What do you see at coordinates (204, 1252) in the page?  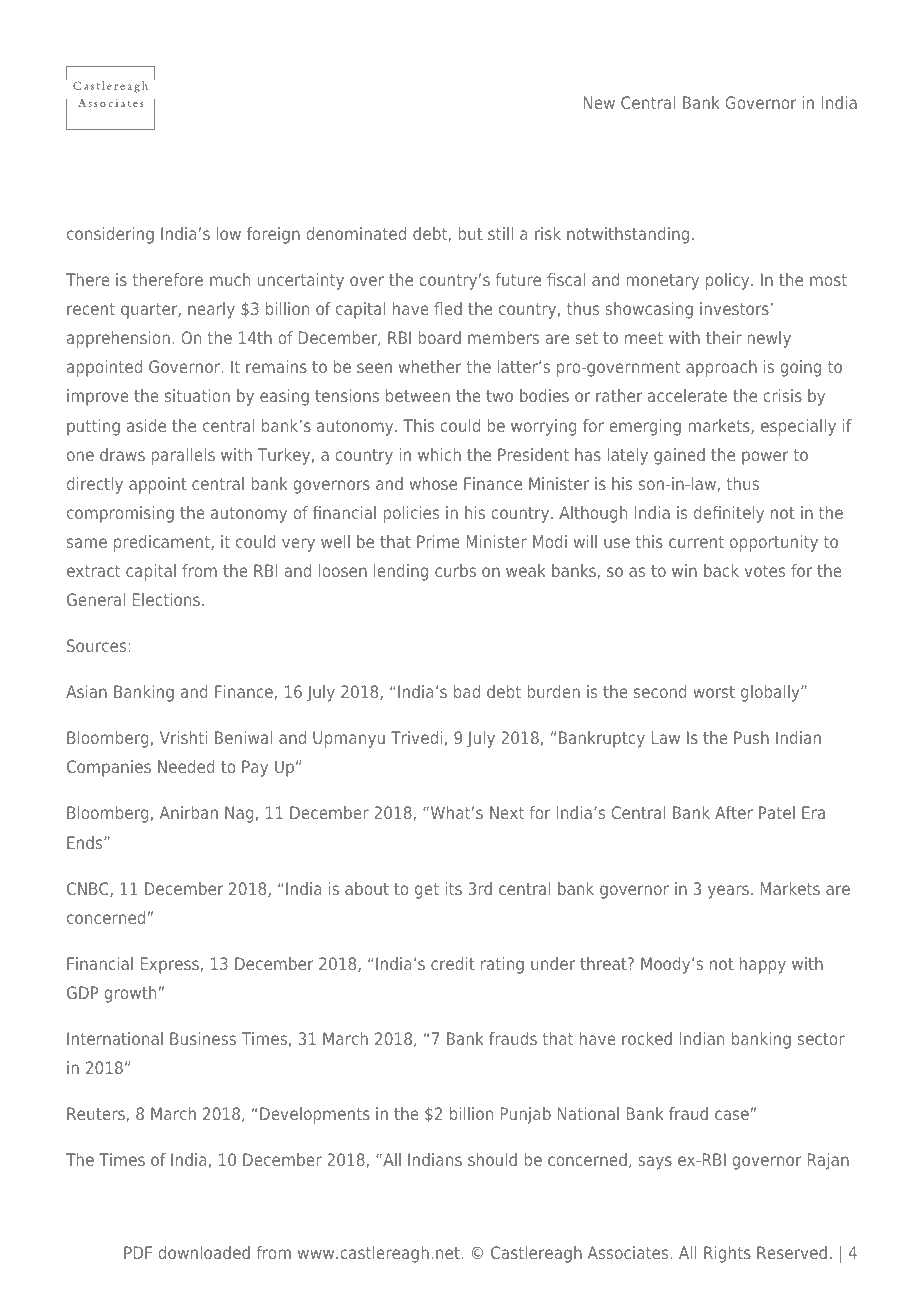 I see `downloaded` at bounding box center [204, 1252].
